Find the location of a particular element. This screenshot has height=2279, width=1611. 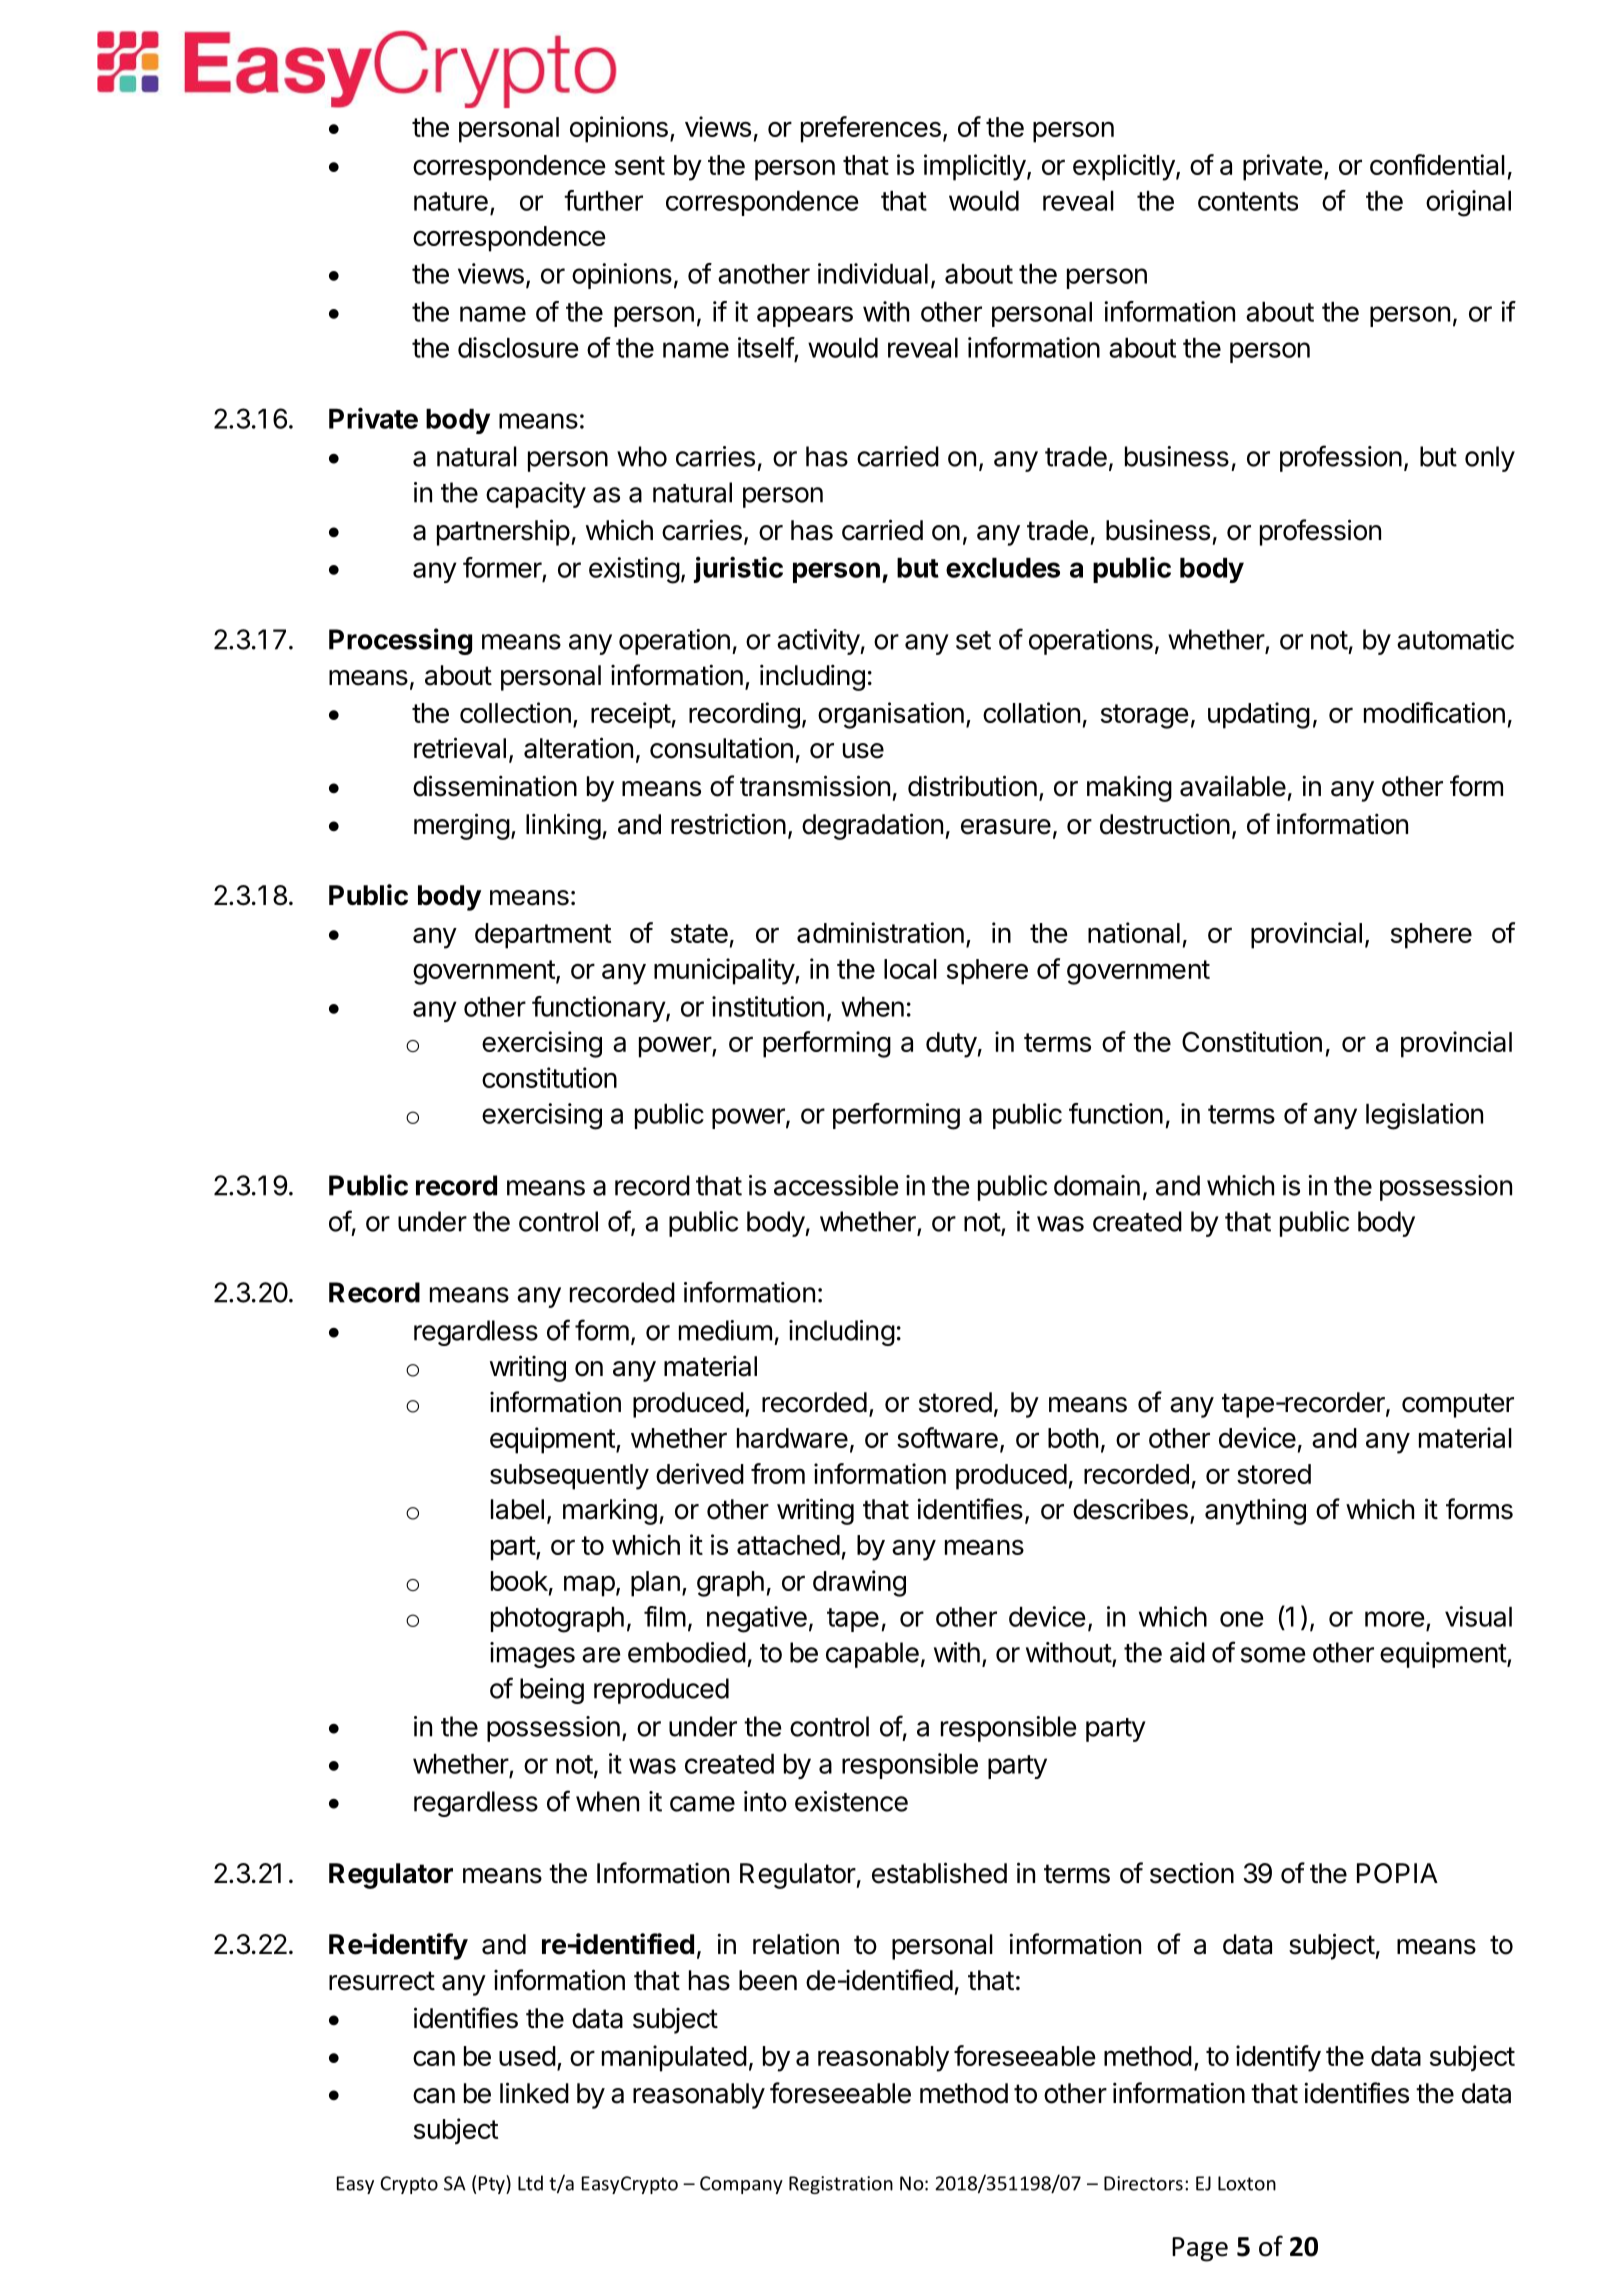

set is located at coordinates (973, 640).
